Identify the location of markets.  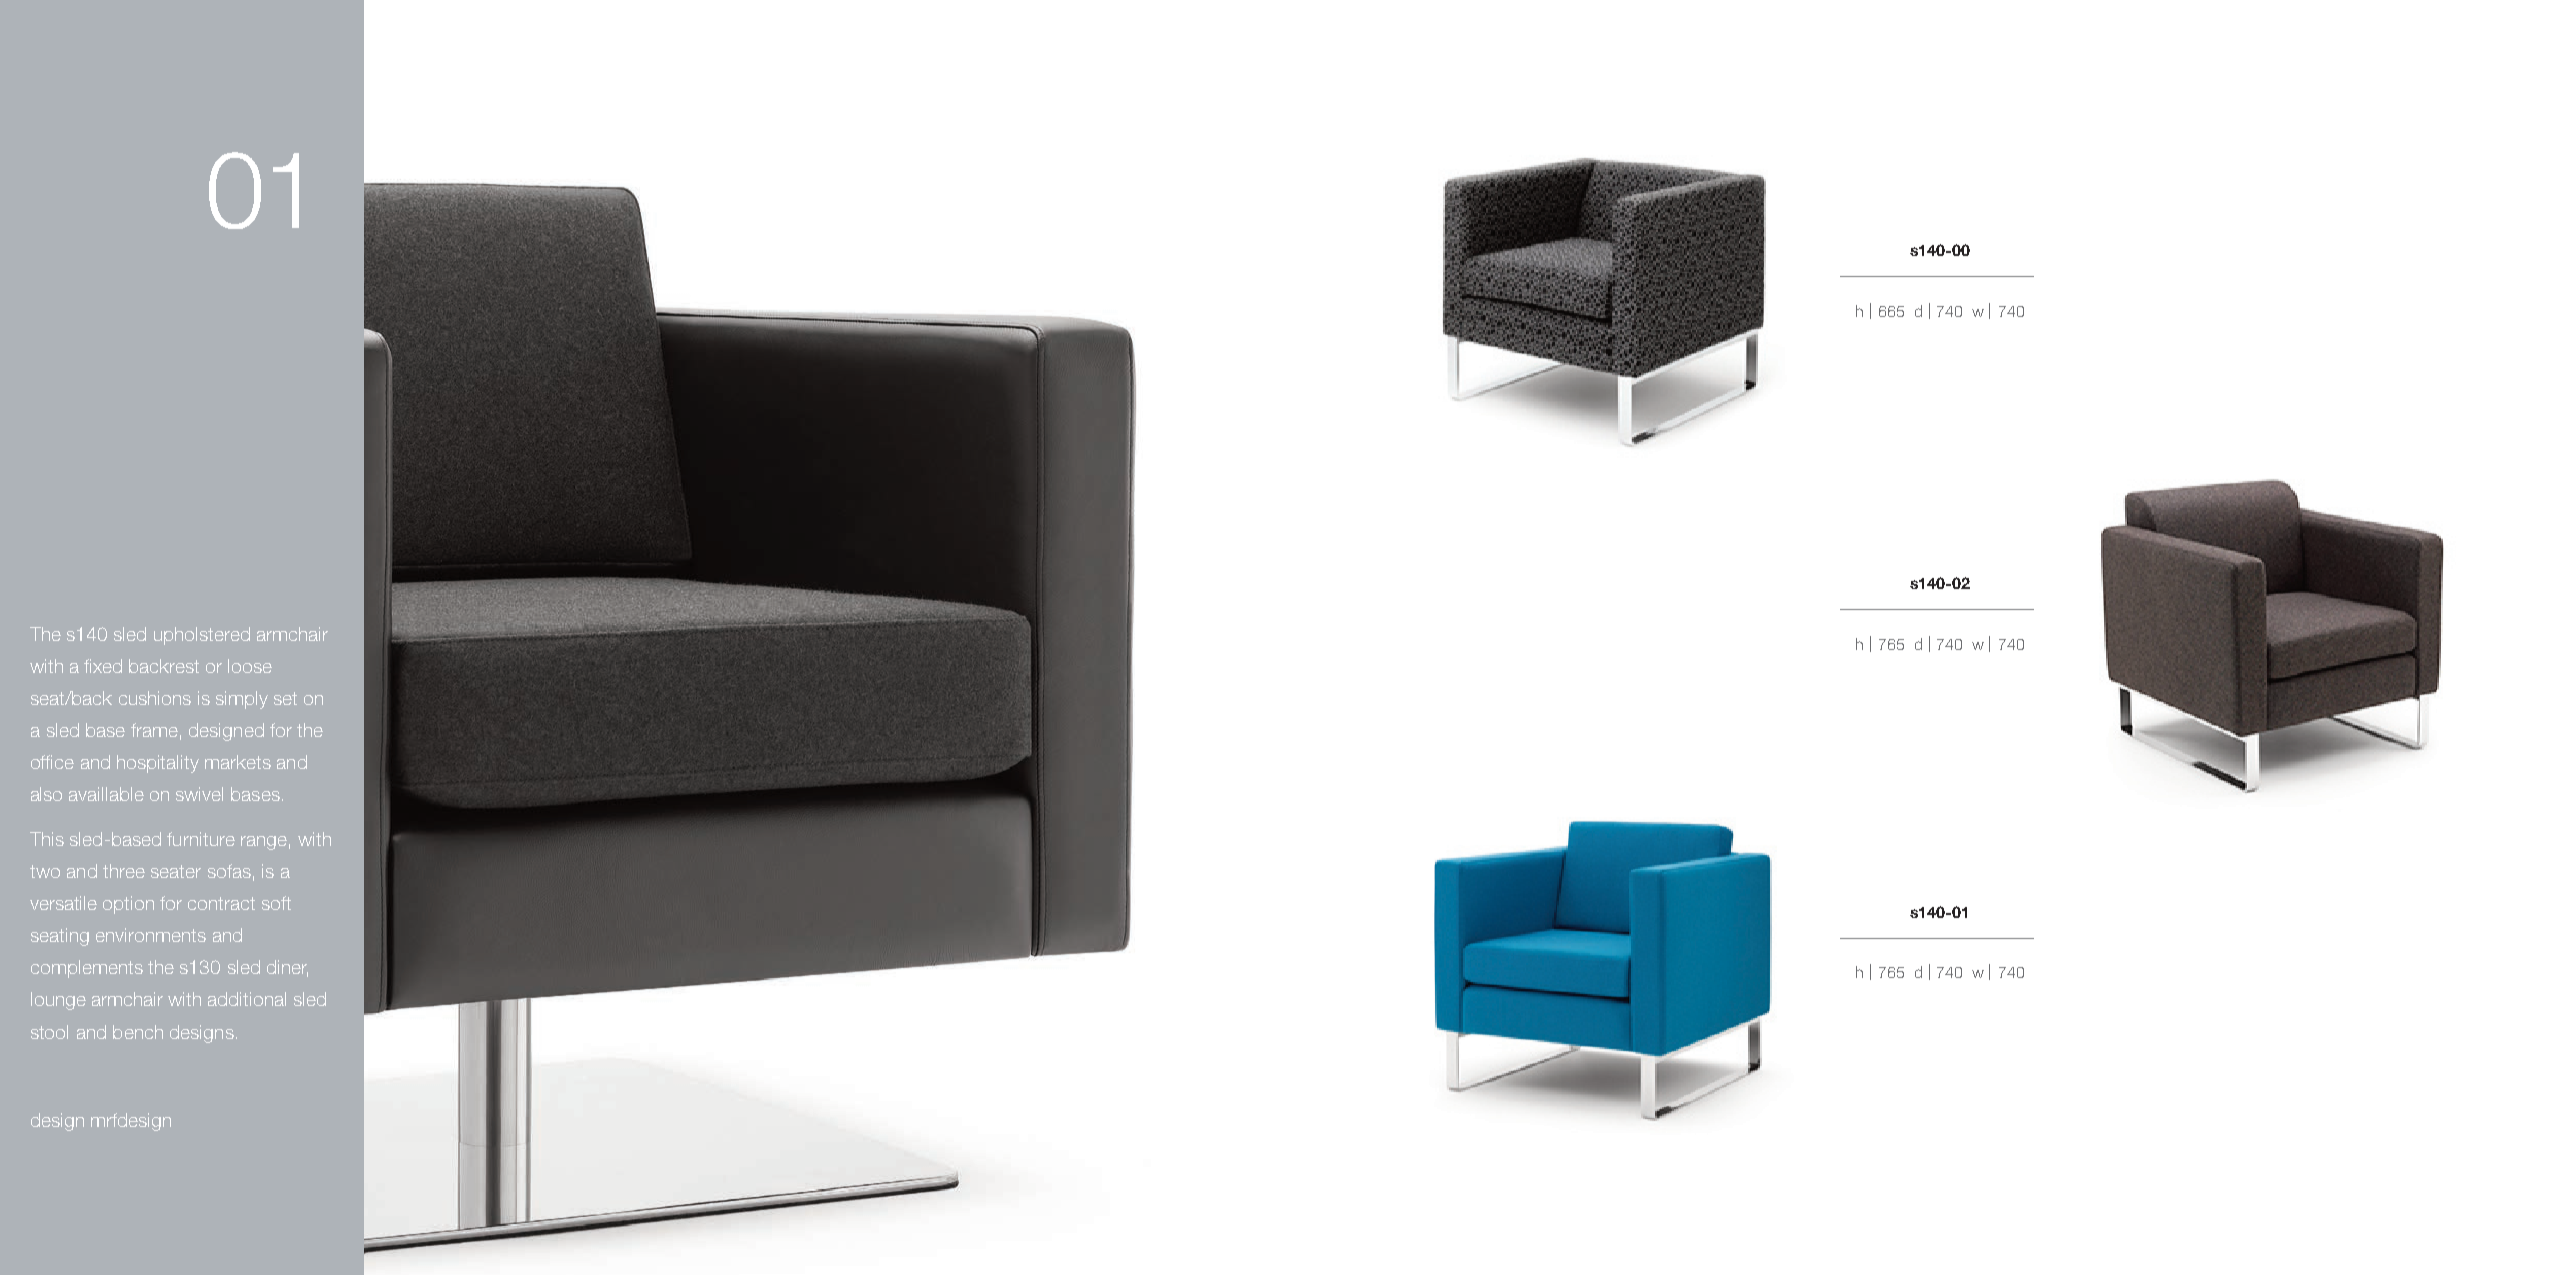
(238, 762).
